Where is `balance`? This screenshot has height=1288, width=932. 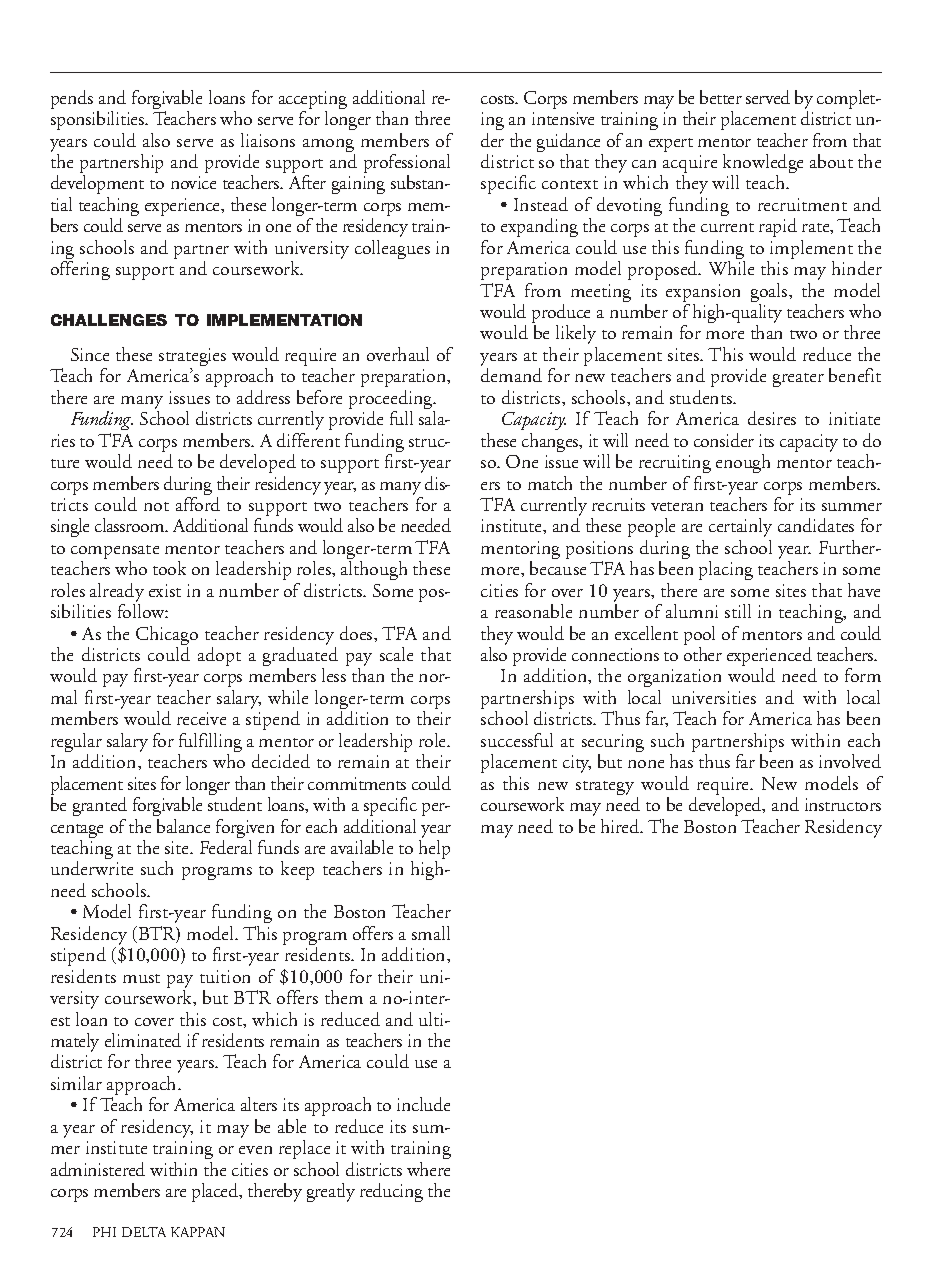 balance is located at coordinates (183, 826).
